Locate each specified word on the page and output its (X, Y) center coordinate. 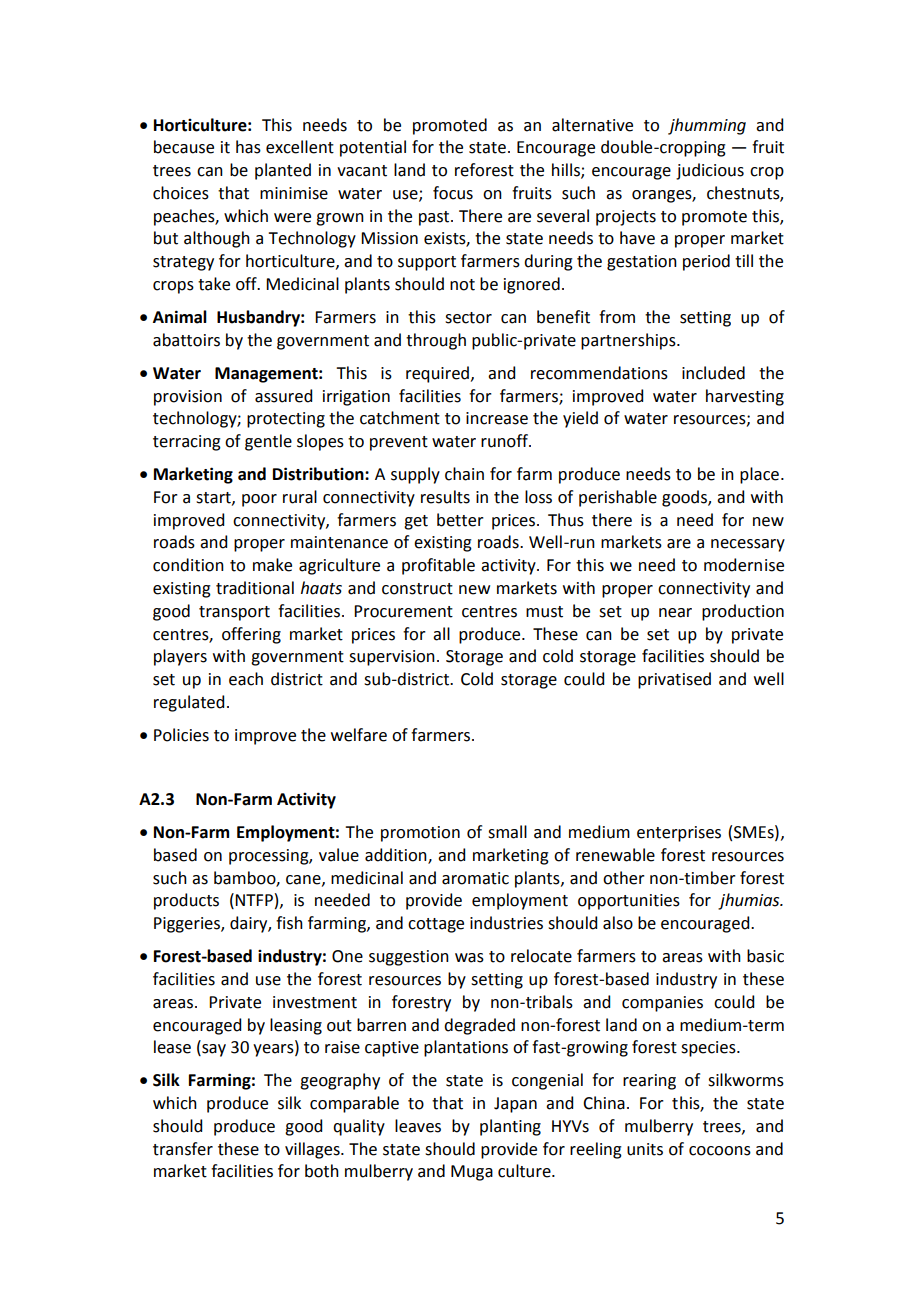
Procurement (403, 611)
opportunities (629, 902)
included (713, 373)
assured (283, 396)
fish (289, 923)
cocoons (720, 1151)
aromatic (475, 878)
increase (497, 418)
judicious (710, 171)
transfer (183, 1149)
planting (510, 1127)
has (248, 147)
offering (251, 635)
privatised (674, 680)
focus (453, 193)
